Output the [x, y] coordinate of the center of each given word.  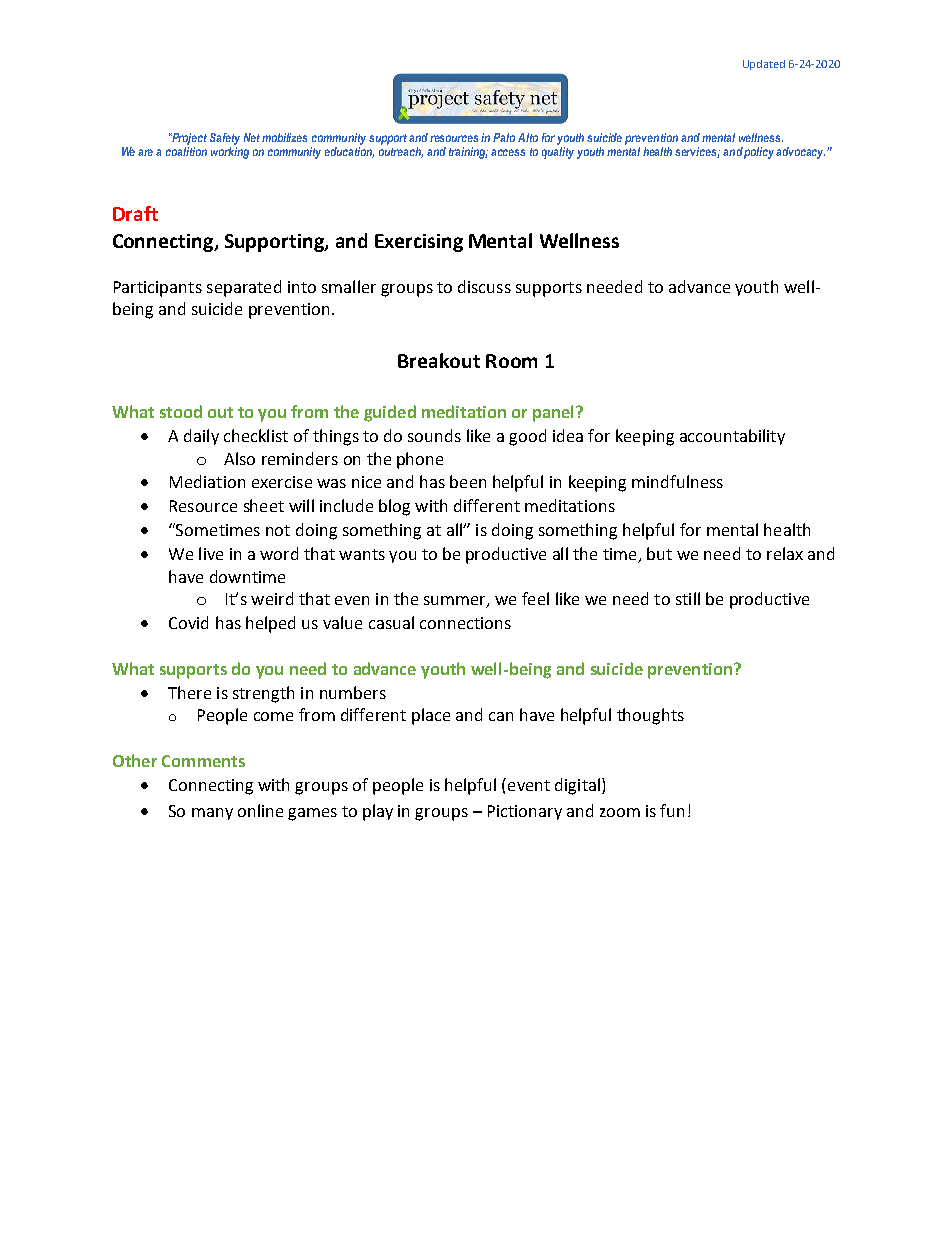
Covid [188, 622]
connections [465, 623]
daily [201, 437]
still [688, 598]
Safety [225, 139]
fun [672, 810]
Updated [764, 65]
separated [244, 288]
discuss [484, 286]
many [212, 814]
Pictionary [525, 812]
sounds [434, 435]
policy [760, 153]
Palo [504, 137]
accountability [732, 437]
